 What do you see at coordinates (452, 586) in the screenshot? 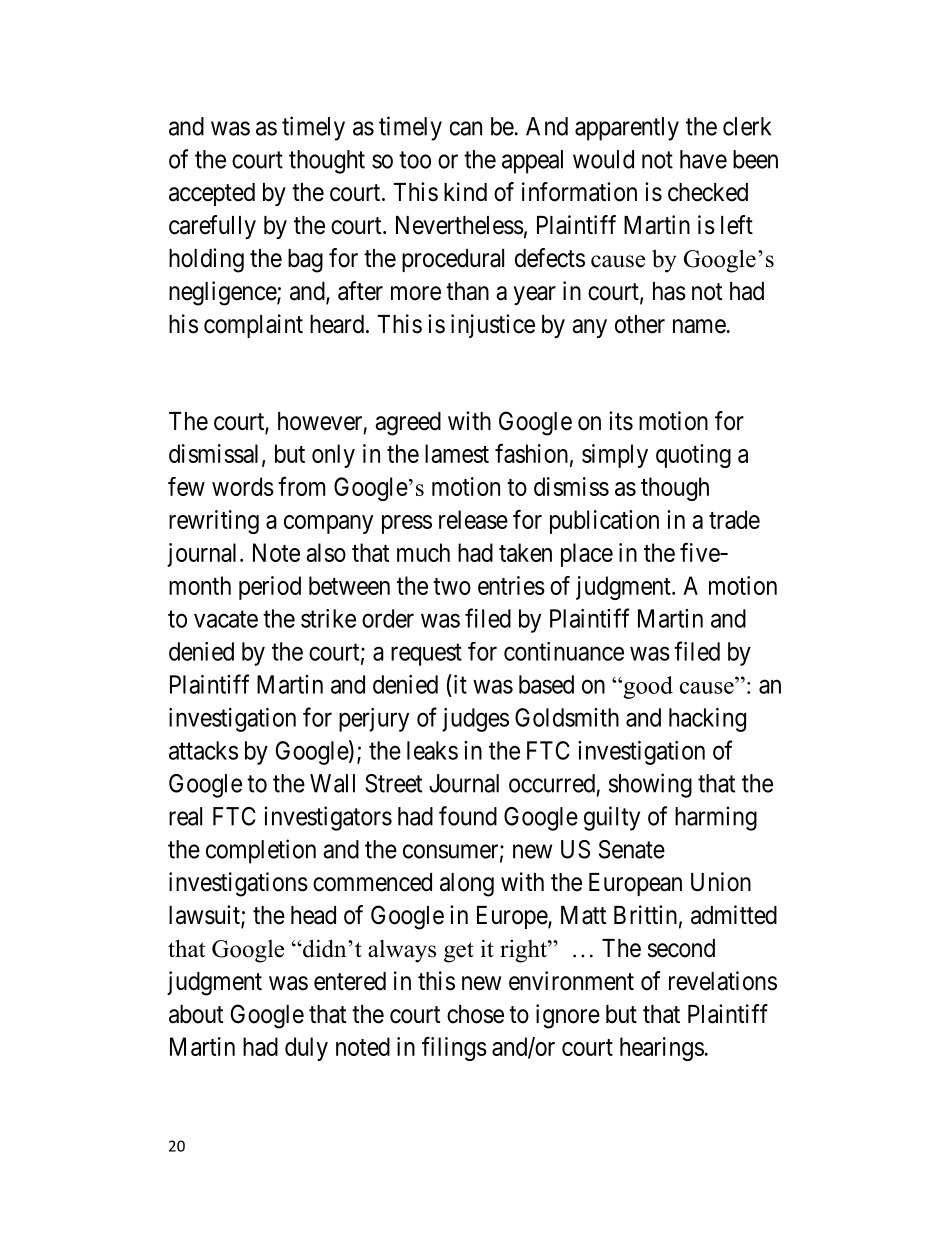
I see `two` at bounding box center [452, 586].
